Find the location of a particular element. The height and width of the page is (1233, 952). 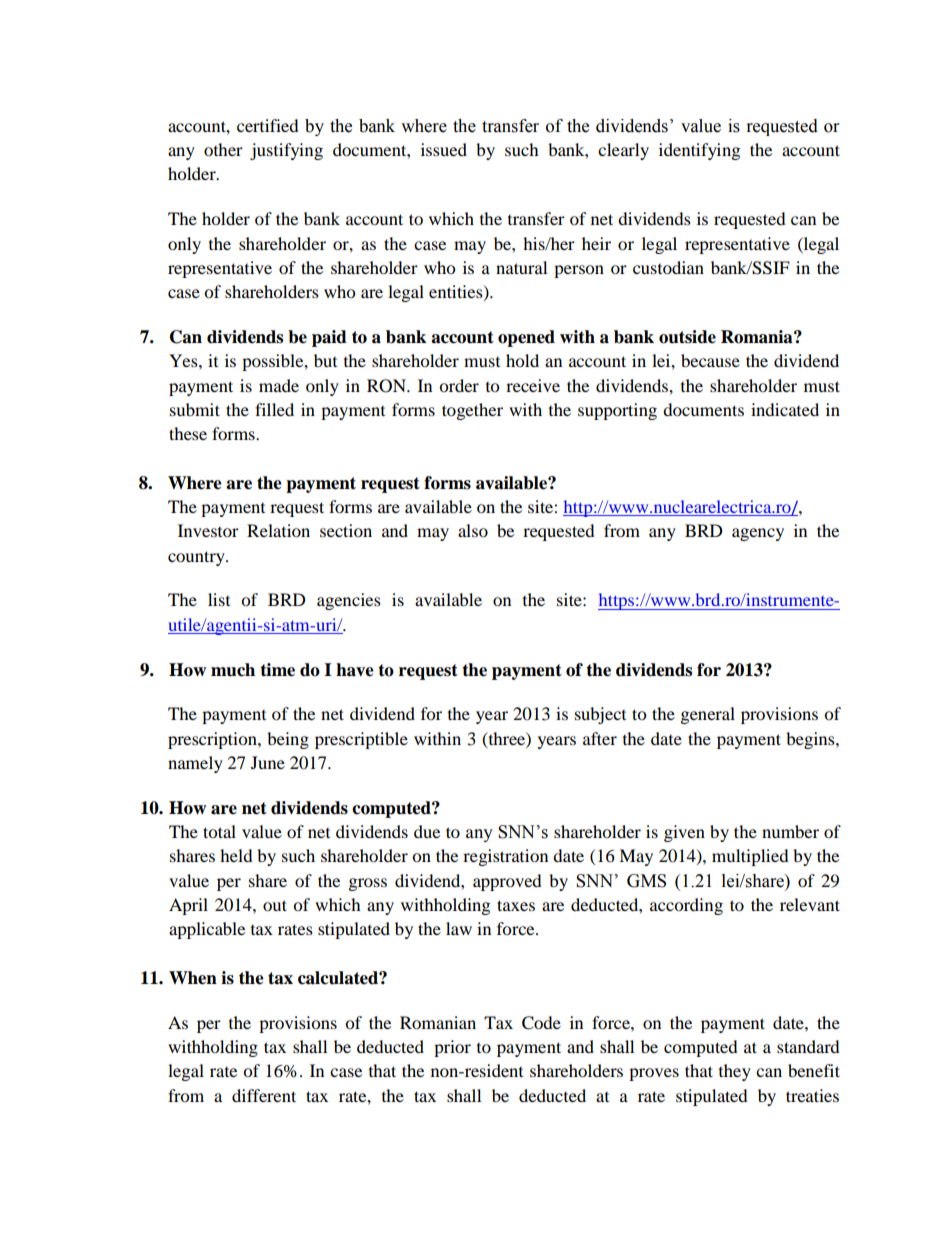

also is located at coordinates (473, 530).
